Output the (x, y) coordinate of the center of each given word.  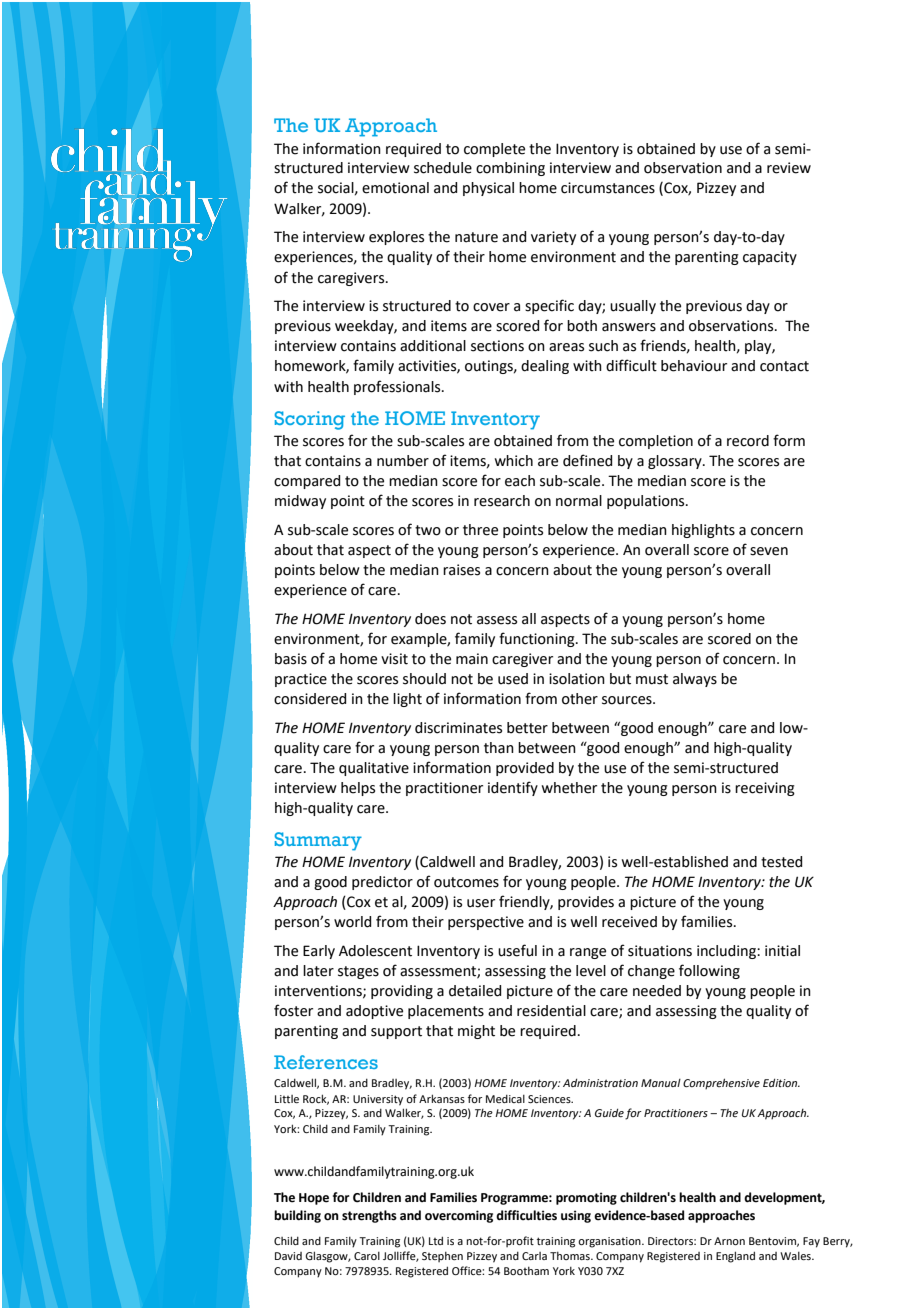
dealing (545, 367)
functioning (538, 639)
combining (510, 169)
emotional (395, 188)
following (709, 971)
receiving (765, 789)
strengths (369, 1216)
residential (551, 1011)
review (789, 168)
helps (358, 789)
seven (769, 551)
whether (569, 788)
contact (784, 366)
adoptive (374, 1012)
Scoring (310, 420)
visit (394, 659)
